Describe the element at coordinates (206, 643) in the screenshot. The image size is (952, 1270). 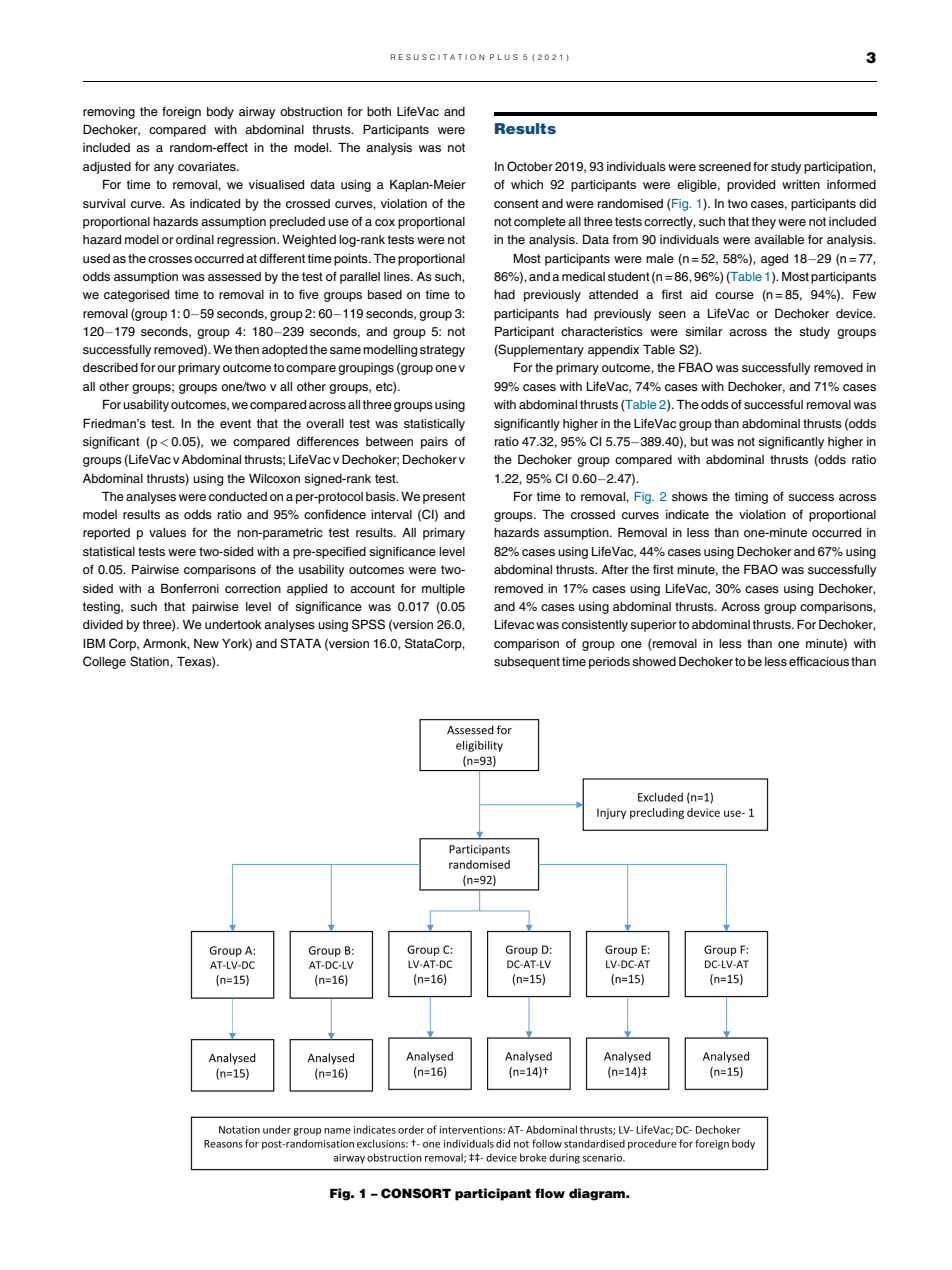
I see `New` at that location.
